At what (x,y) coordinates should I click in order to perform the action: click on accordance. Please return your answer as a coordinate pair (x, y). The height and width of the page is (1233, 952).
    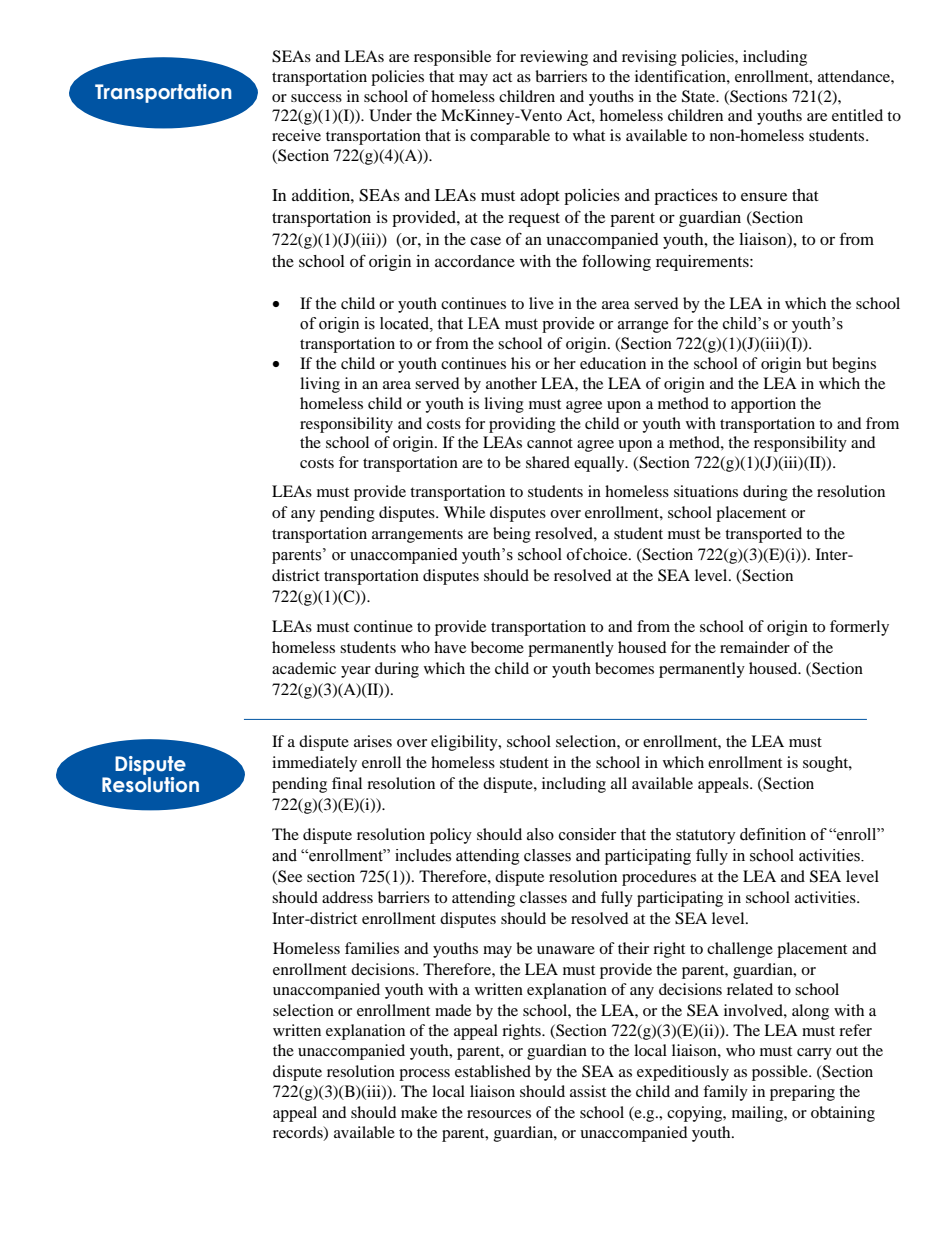
    Looking at the image, I should click on (475, 261).
